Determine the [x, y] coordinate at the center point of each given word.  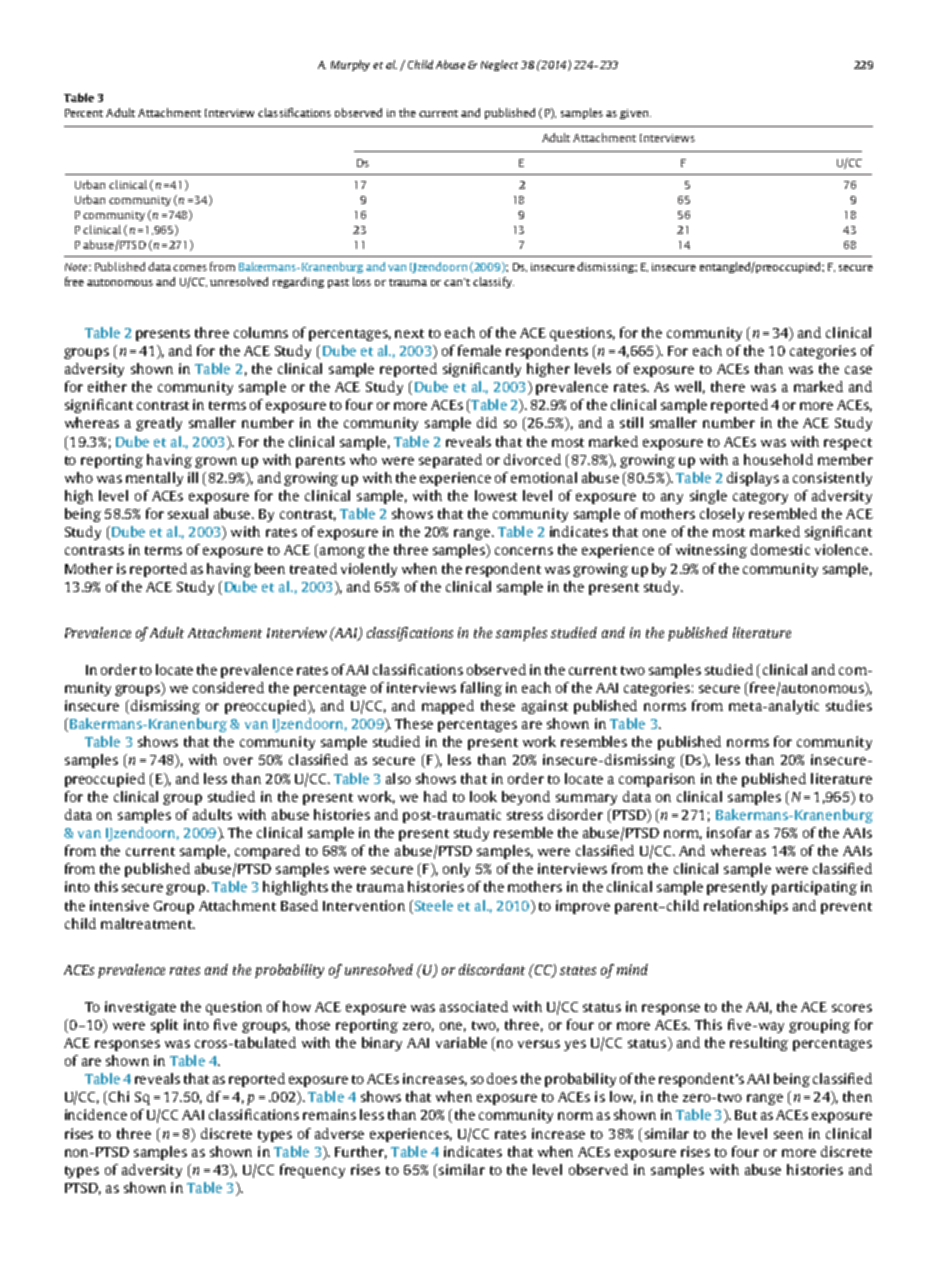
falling [481, 689]
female [479, 350]
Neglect [499, 65]
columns [261, 332]
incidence [96, 1114]
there [728, 386]
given [635, 114]
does [502, 1078]
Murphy [350, 65]
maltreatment [147, 923]
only [456, 870]
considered [228, 687]
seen [788, 1135]
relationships [746, 907]
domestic [780, 549]
